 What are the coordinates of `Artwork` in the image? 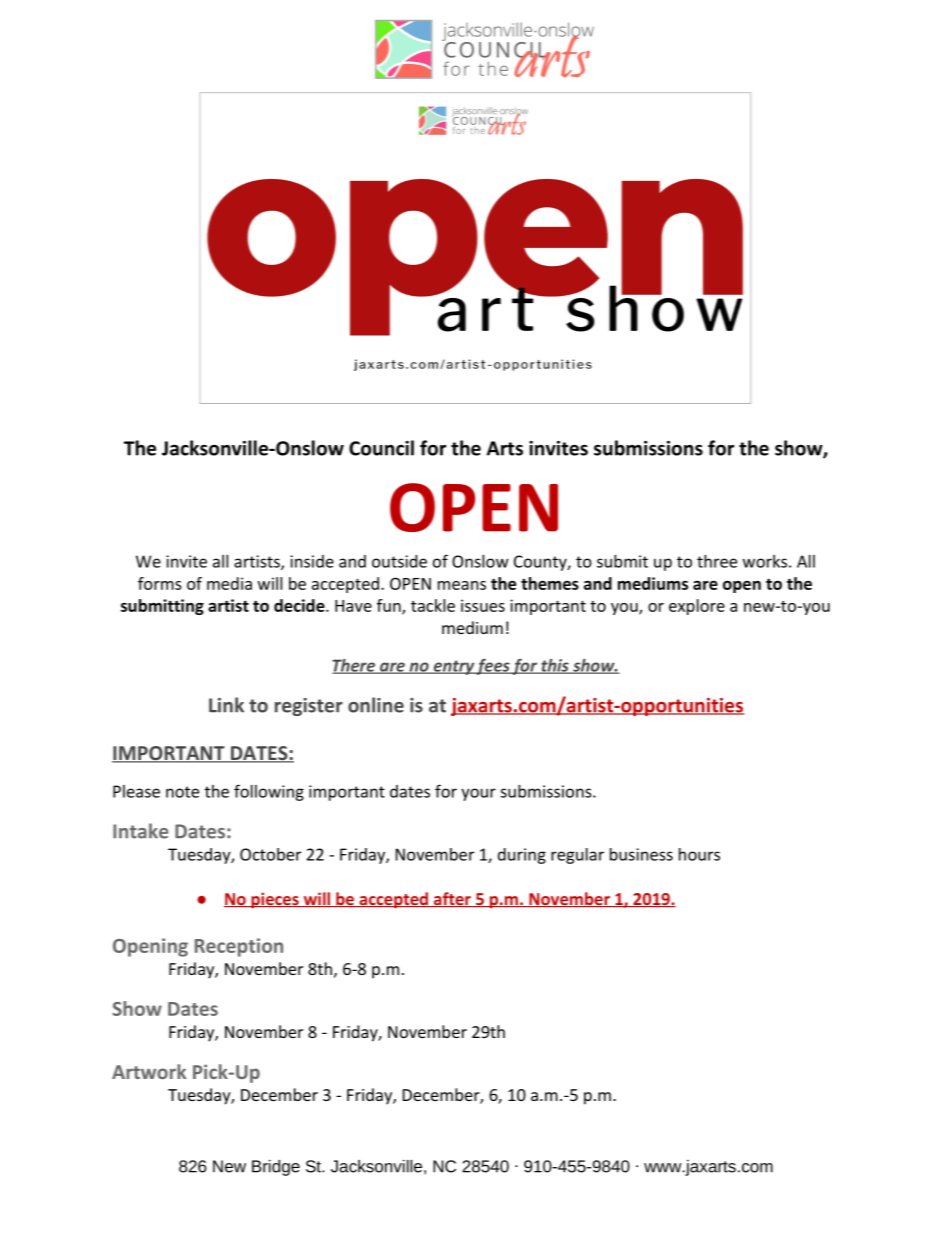 It's located at (149, 1071).
